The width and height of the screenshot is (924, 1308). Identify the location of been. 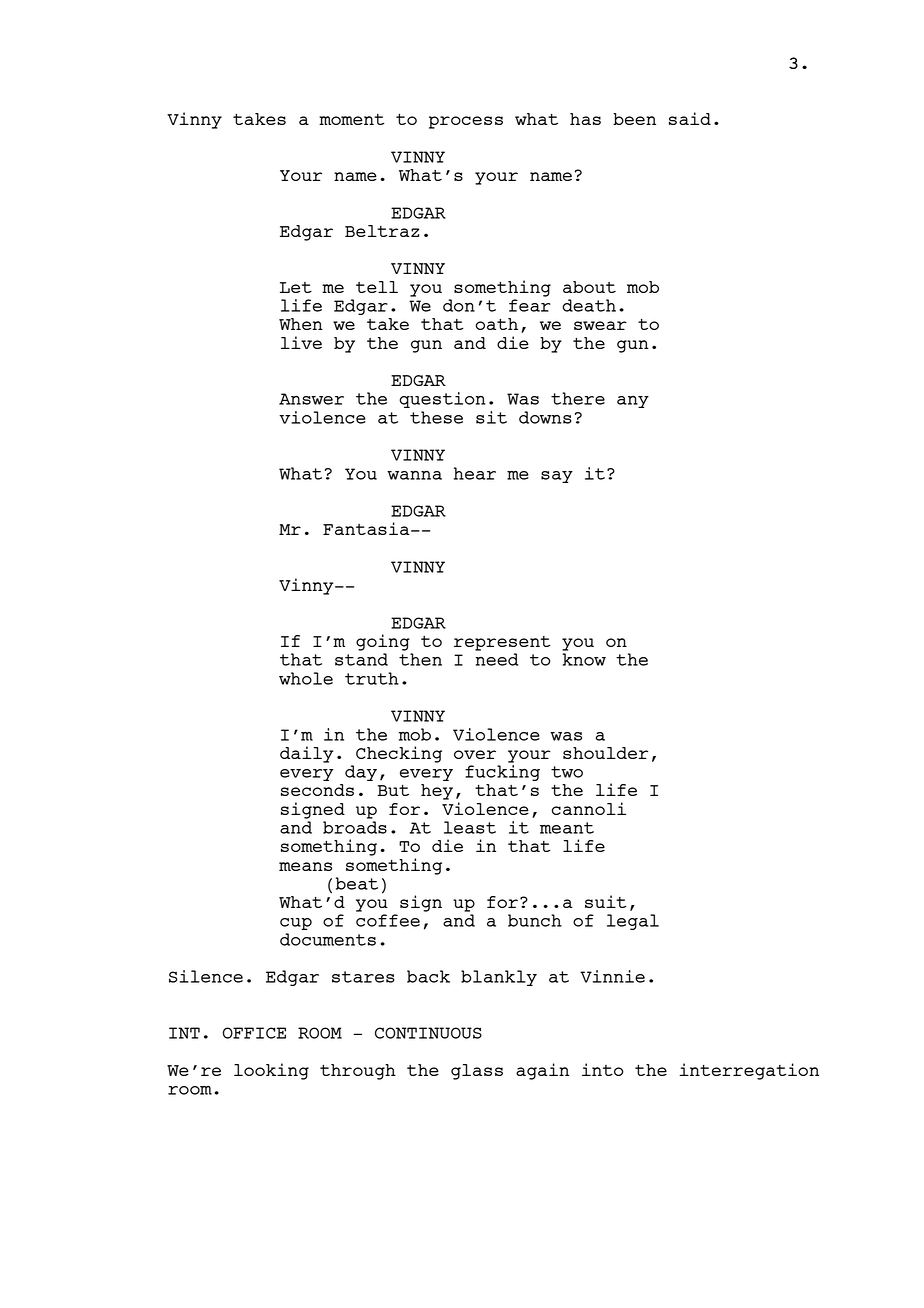
(634, 119).
